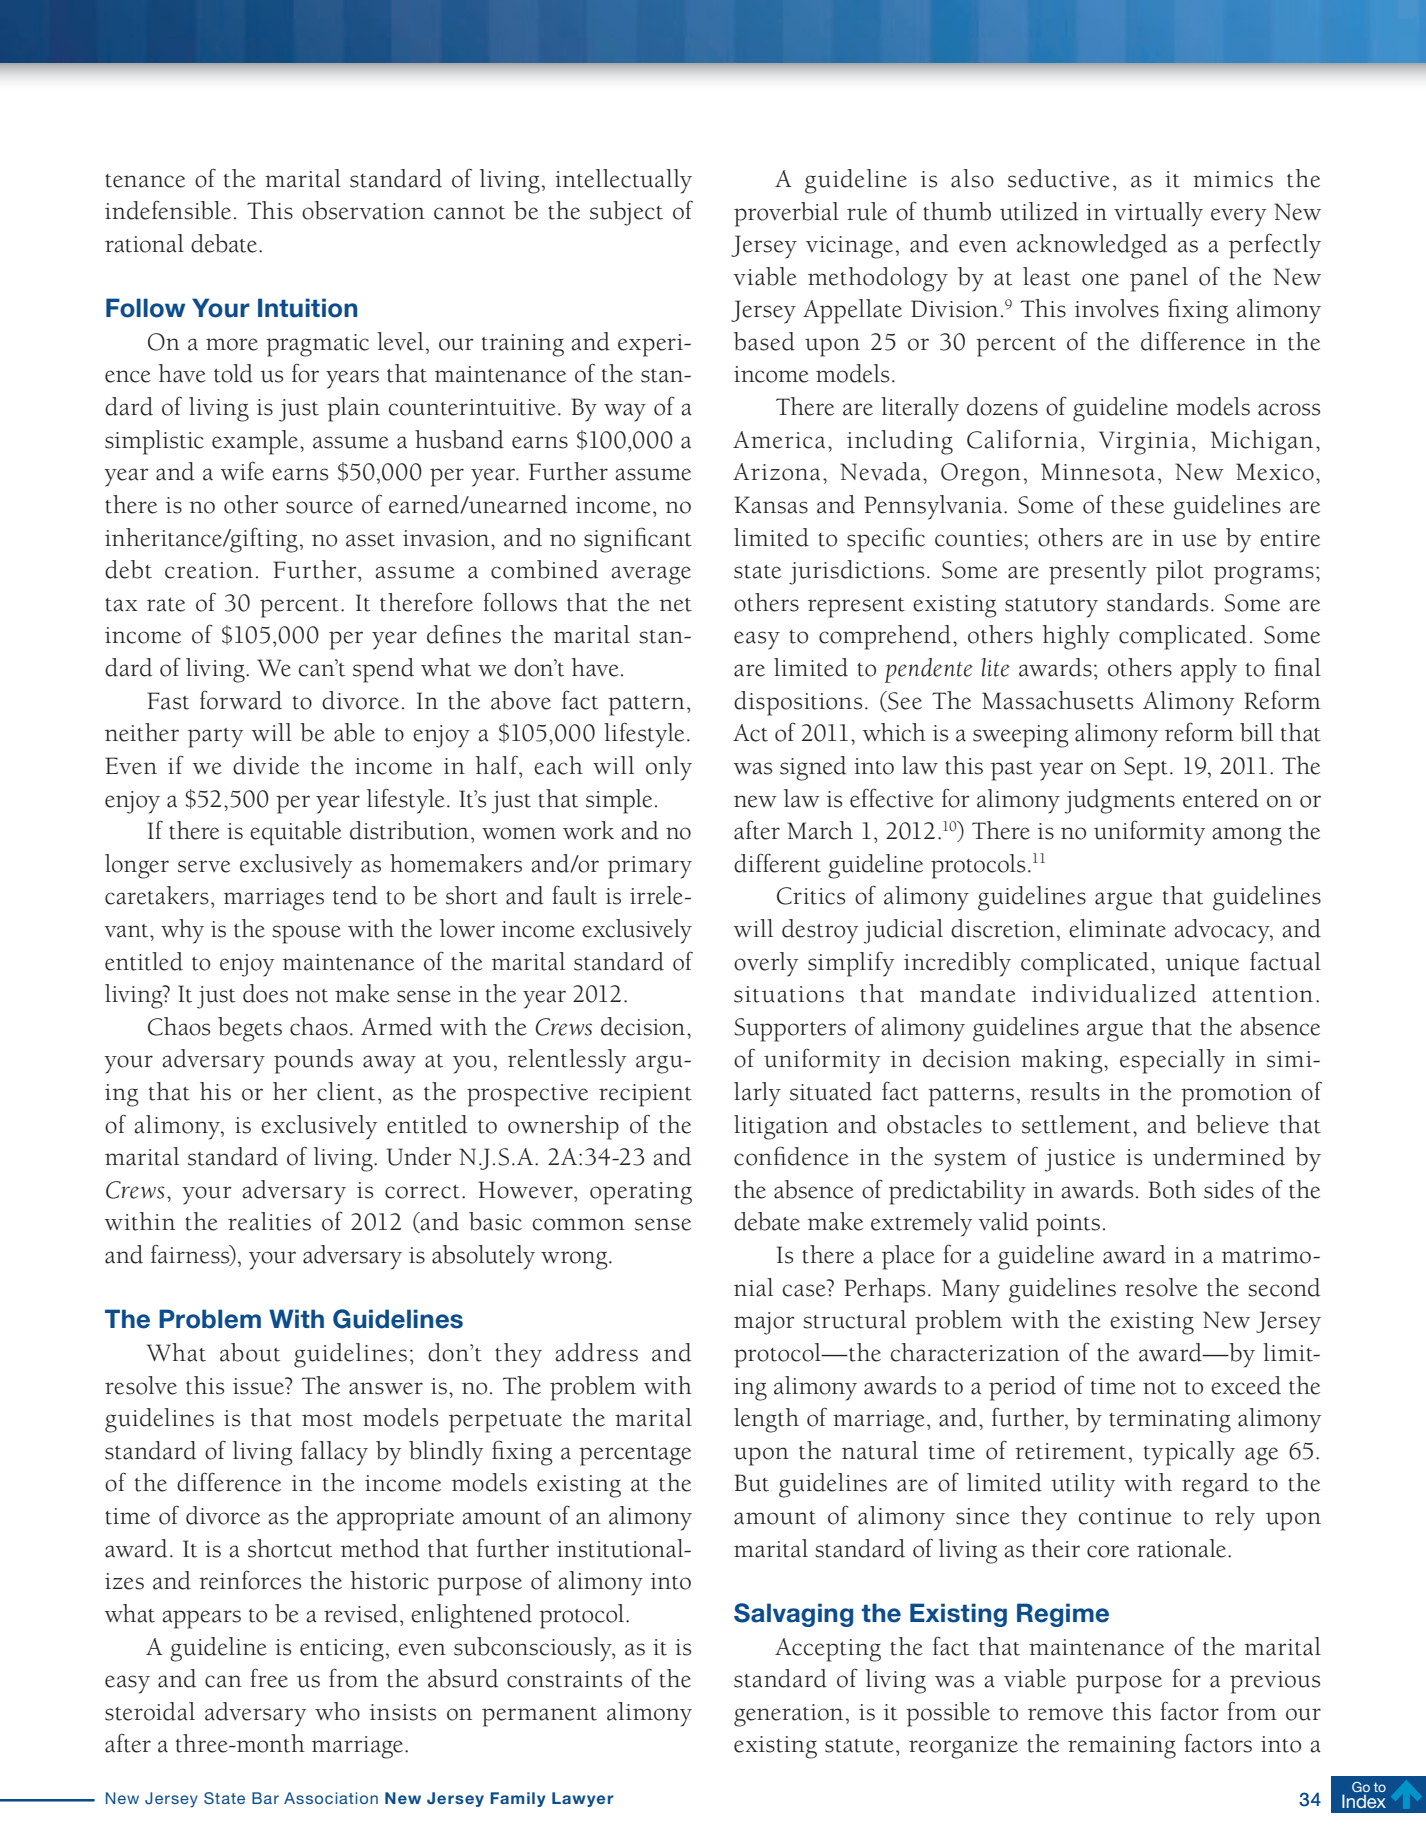 The width and height of the screenshot is (1426, 1845). What do you see at coordinates (786, 214) in the screenshot?
I see `proverbial` at bounding box center [786, 214].
